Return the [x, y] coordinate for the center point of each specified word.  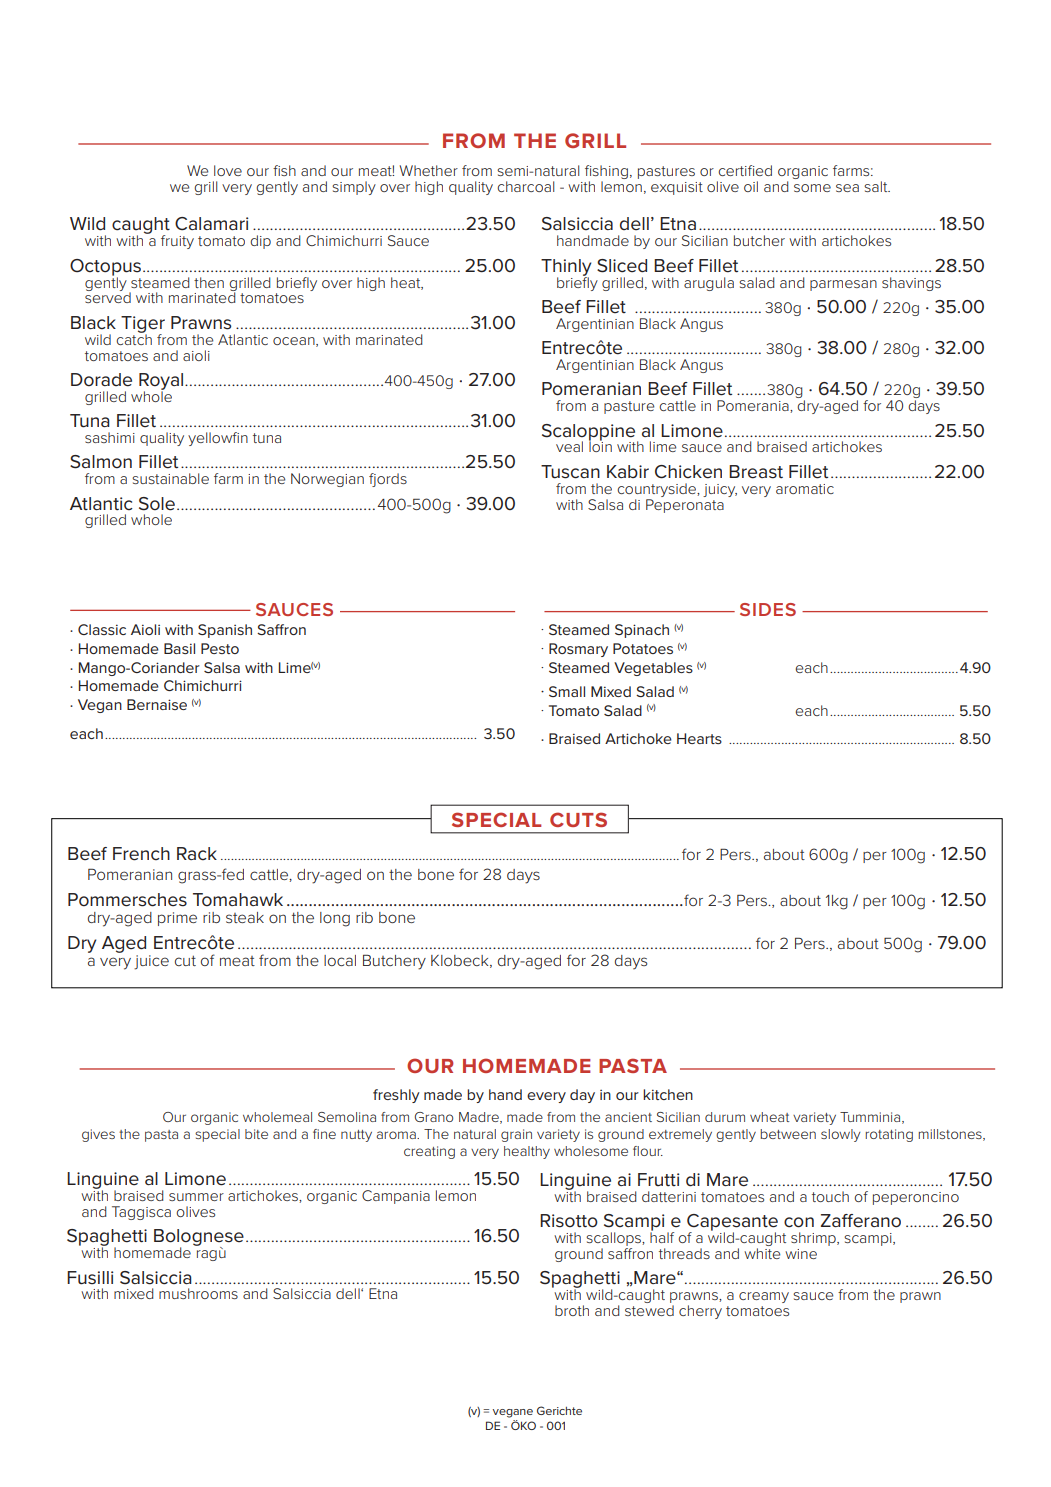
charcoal [525, 186]
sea [847, 188]
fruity [177, 242]
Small [567, 691]
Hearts [699, 738]
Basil [179, 648]
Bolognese [199, 1239]
